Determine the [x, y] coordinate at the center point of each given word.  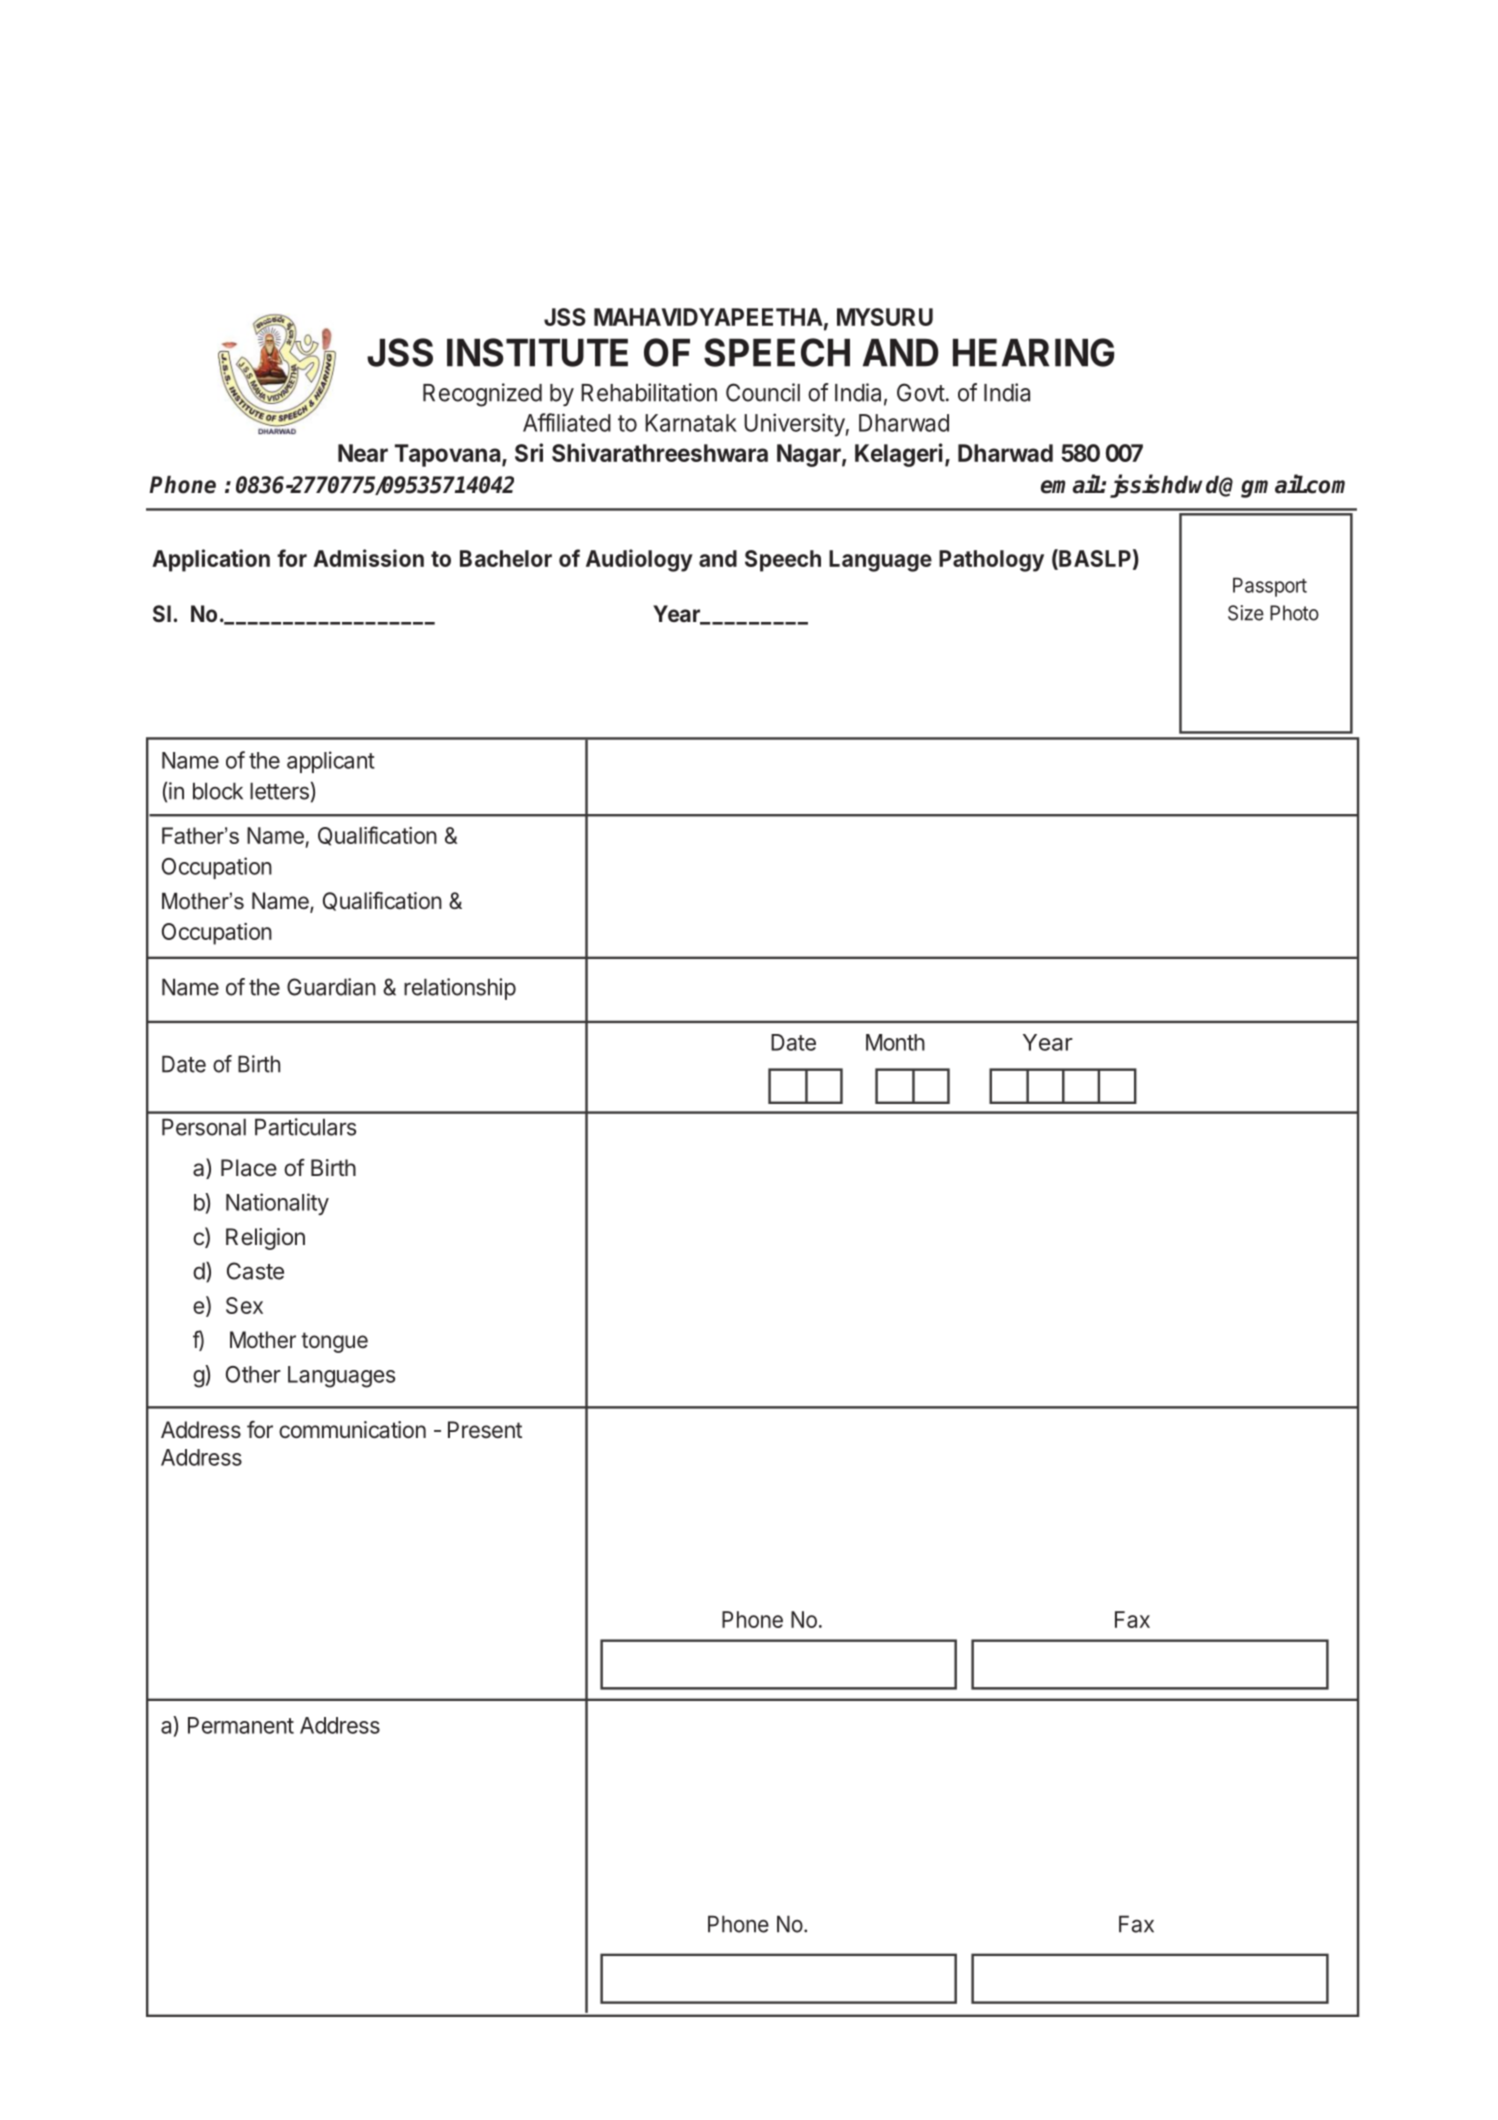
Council [763, 392]
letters [279, 791]
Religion [265, 1239]
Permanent [241, 1725]
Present [485, 1429]
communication [352, 1430]
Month [895, 1042]
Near [363, 453]
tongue [334, 1342]
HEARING [1033, 352]
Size [1246, 613]
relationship [460, 989]
